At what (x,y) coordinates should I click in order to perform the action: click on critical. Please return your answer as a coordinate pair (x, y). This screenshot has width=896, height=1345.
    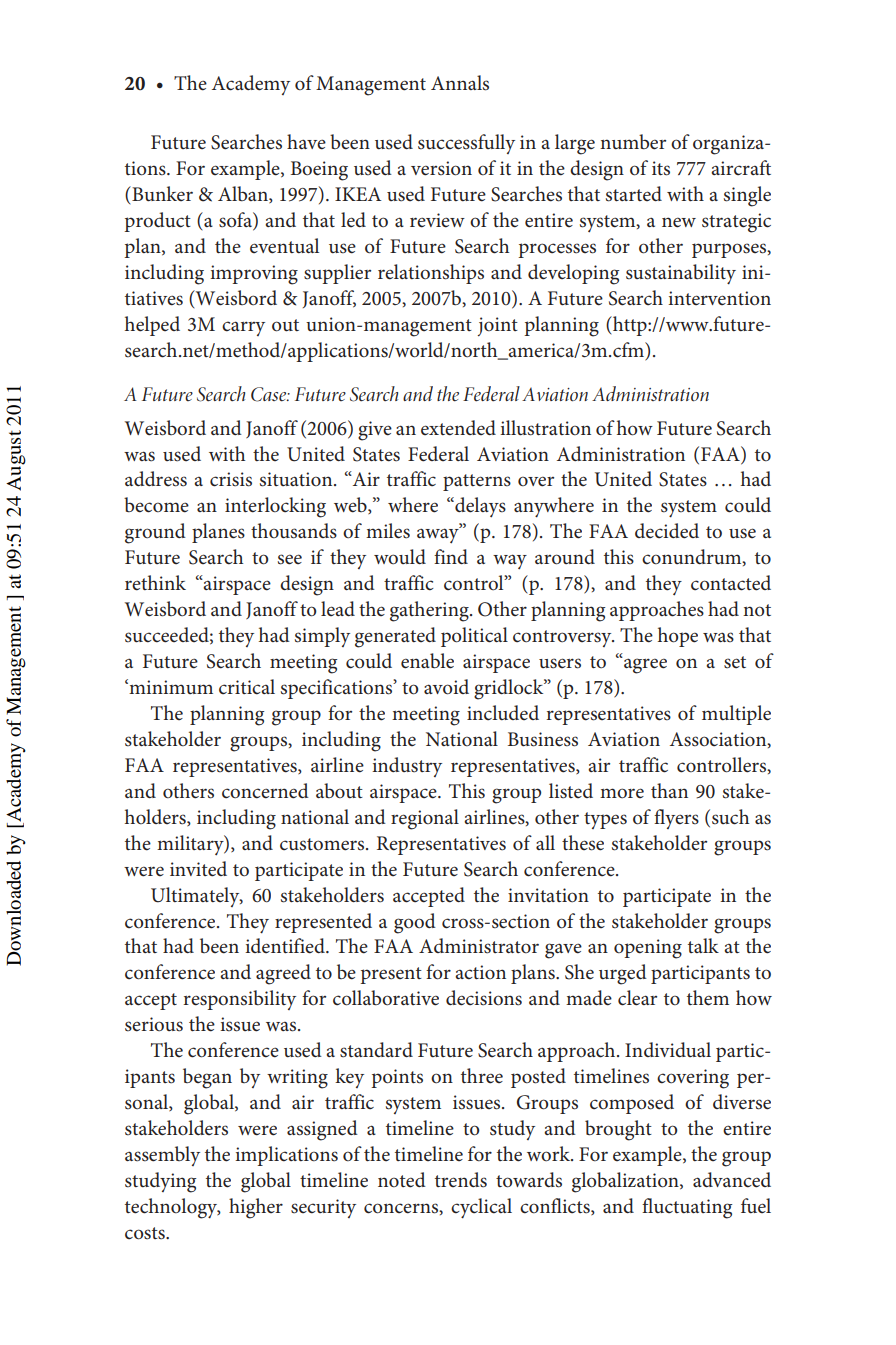
    Looking at the image, I should click on (247, 687).
